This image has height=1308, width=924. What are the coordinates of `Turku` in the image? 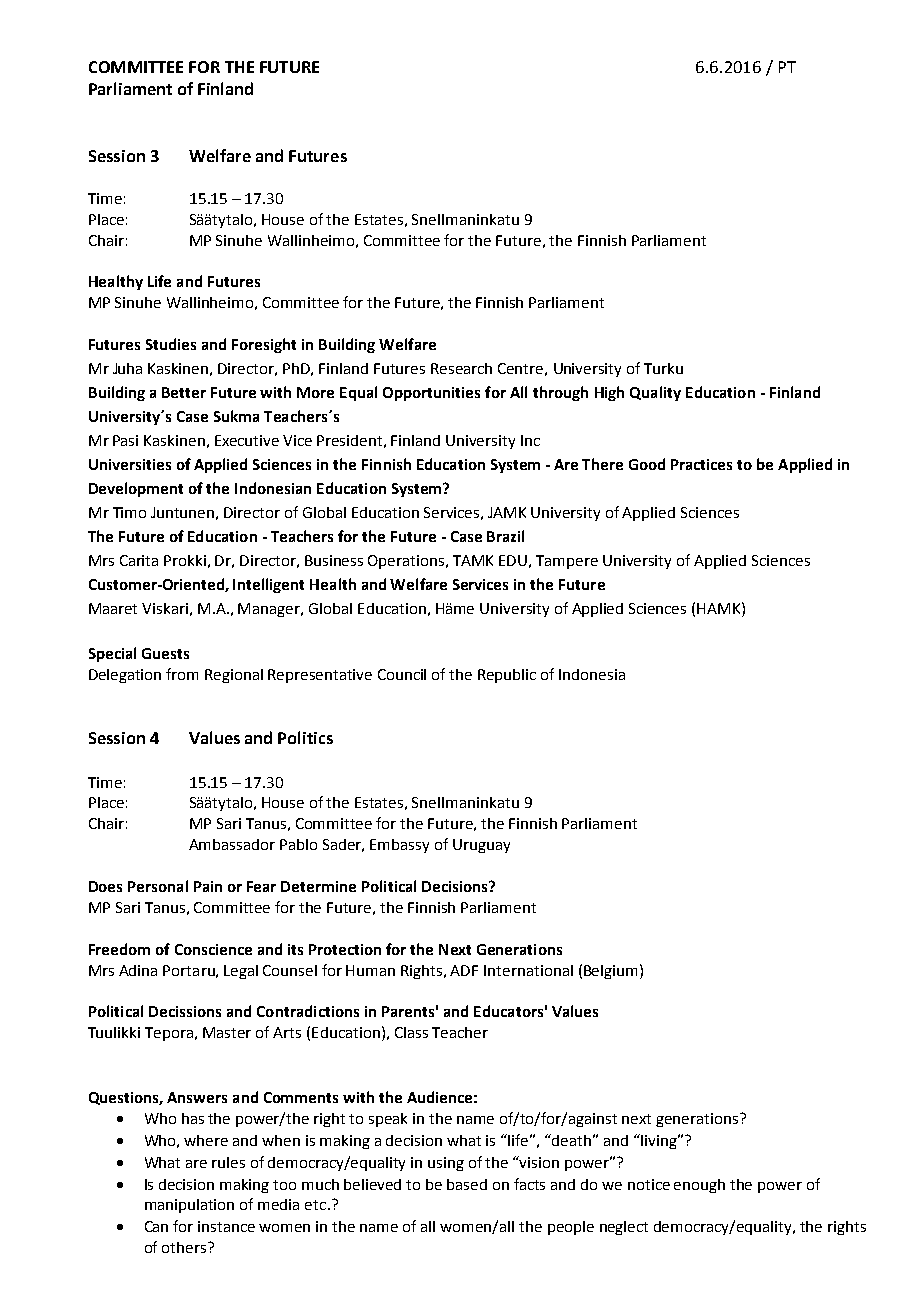 It's located at (663, 368).
